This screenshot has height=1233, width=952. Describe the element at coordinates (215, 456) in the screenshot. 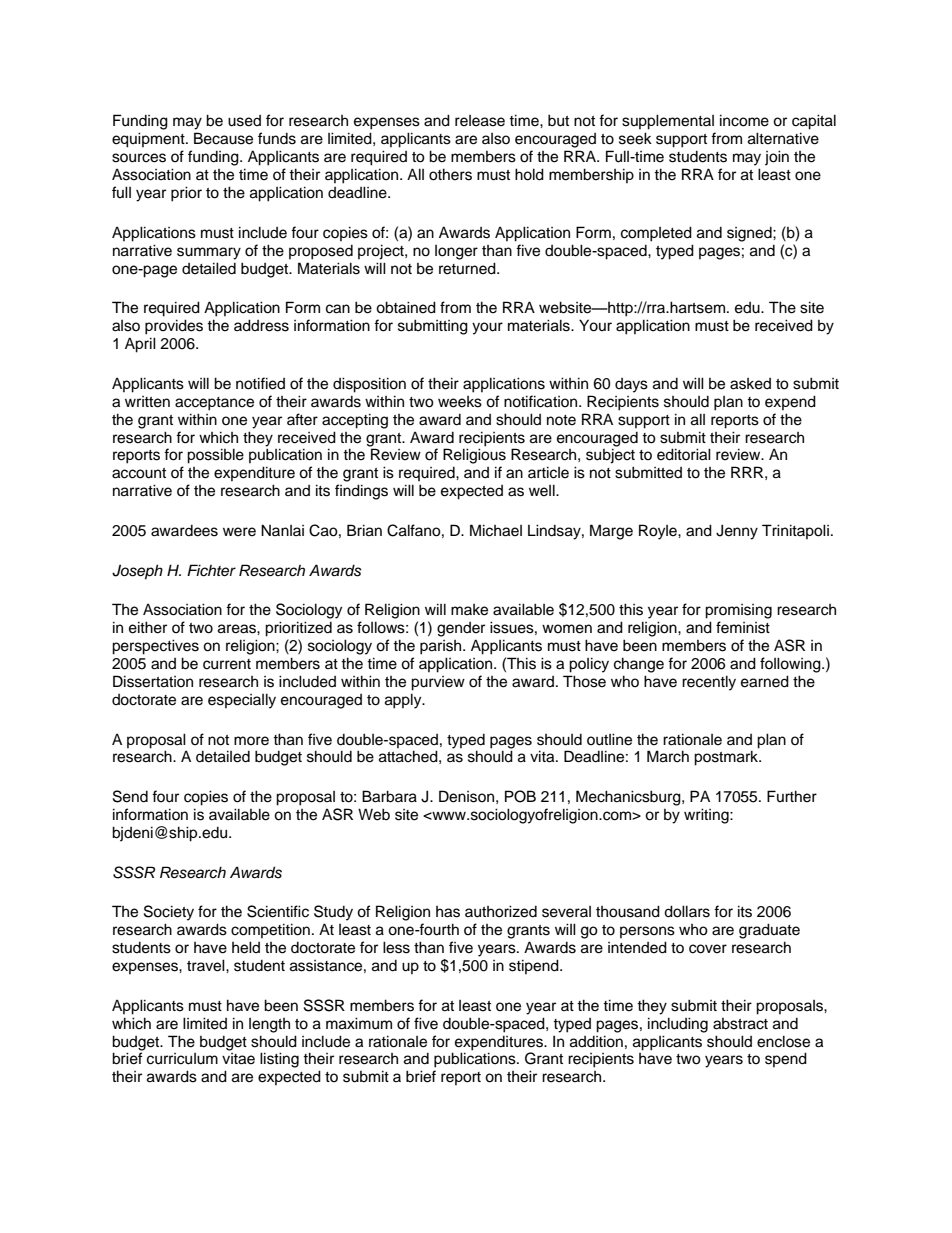

I see `possible` at that location.
